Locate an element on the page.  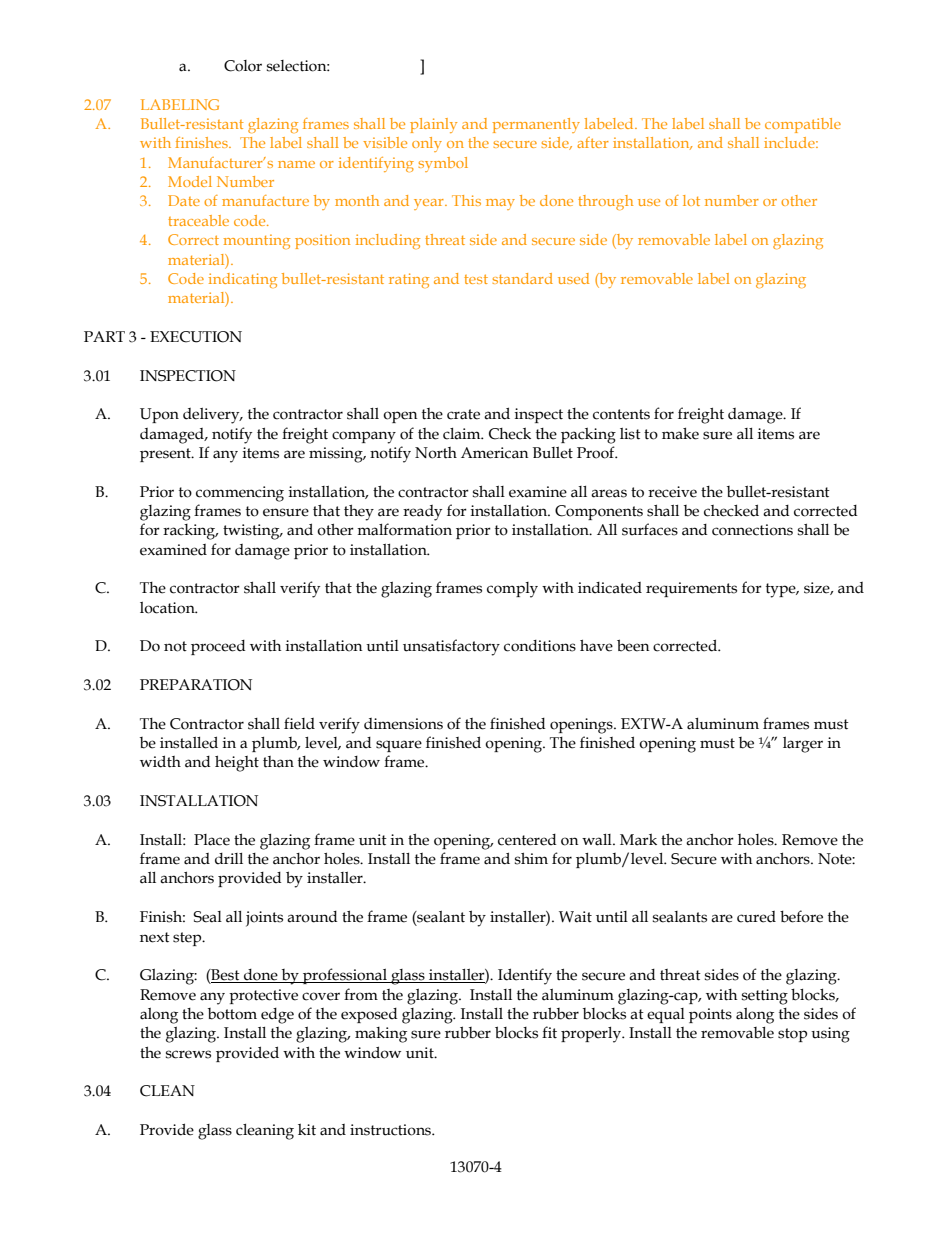
plainly is located at coordinates (433, 125).
